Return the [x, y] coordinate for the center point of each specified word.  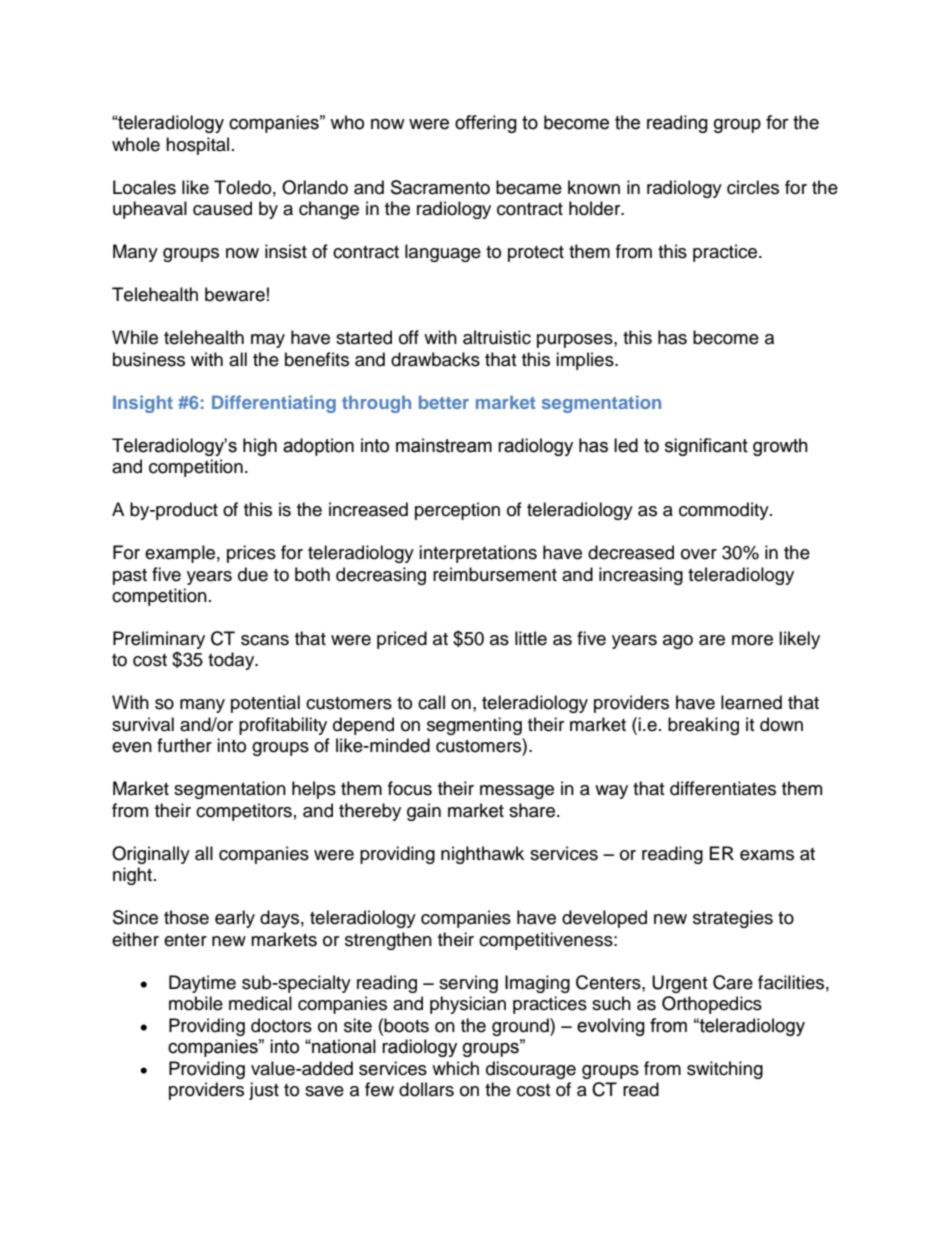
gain [424, 812]
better [444, 402]
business [149, 359]
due [253, 574]
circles [753, 187]
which [455, 1068]
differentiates [723, 788]
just [264, 1091]
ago [678, 642]
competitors [244, 812]
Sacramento [440, 187]
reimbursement [495, 574]
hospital [197, 146]
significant [706, 447]
